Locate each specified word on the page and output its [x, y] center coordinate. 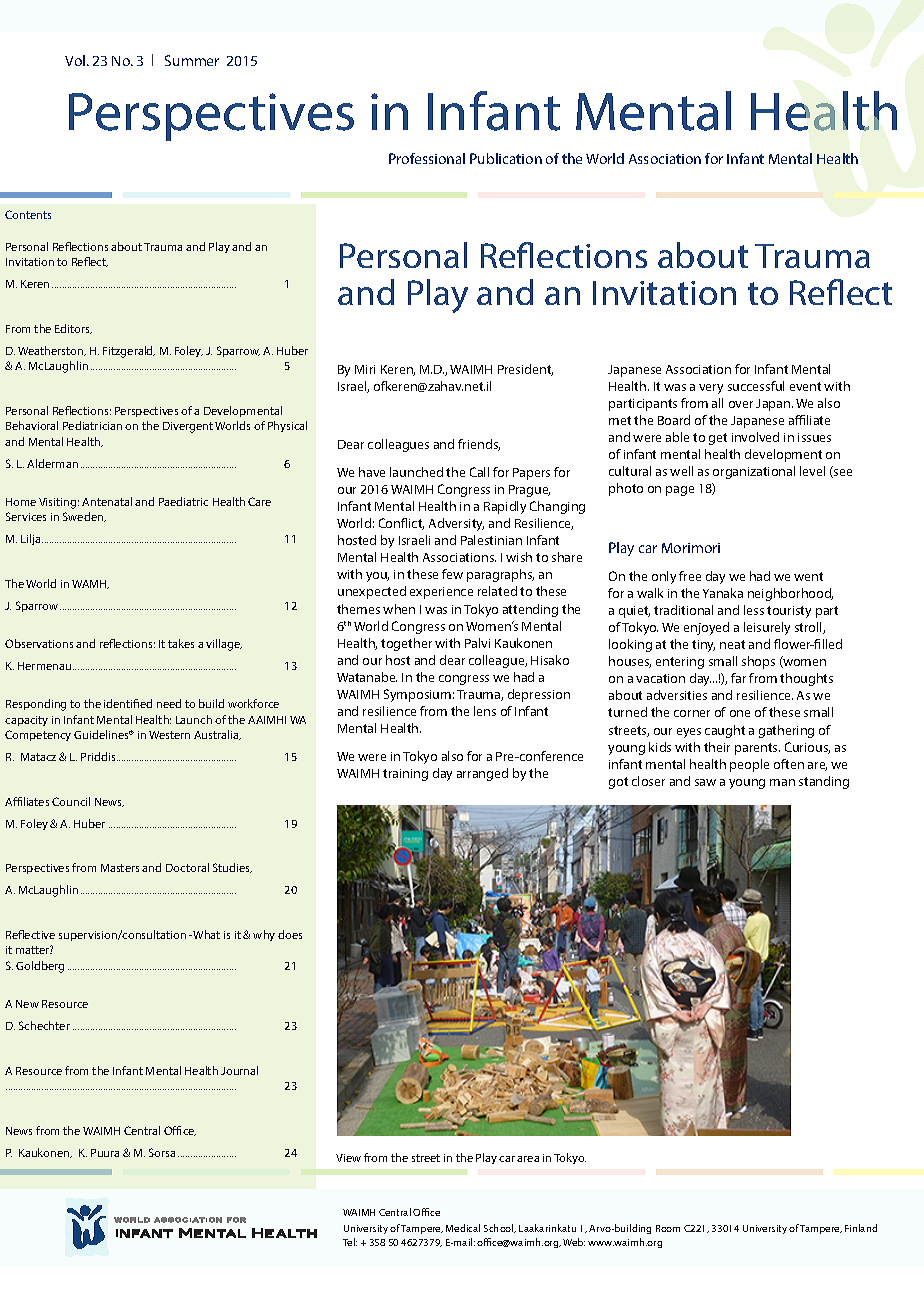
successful [756, 386]
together [406, 644]
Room [668, 1228]
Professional [427, 158]
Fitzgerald [129, 352]
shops [758, 662]
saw [705, 782]
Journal [239, 1070]
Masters [120, 868]
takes [181, 643]
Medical [463, 1228]
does [290, 934]
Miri [365, 369]
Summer [192, 60]
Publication [506, 158]
